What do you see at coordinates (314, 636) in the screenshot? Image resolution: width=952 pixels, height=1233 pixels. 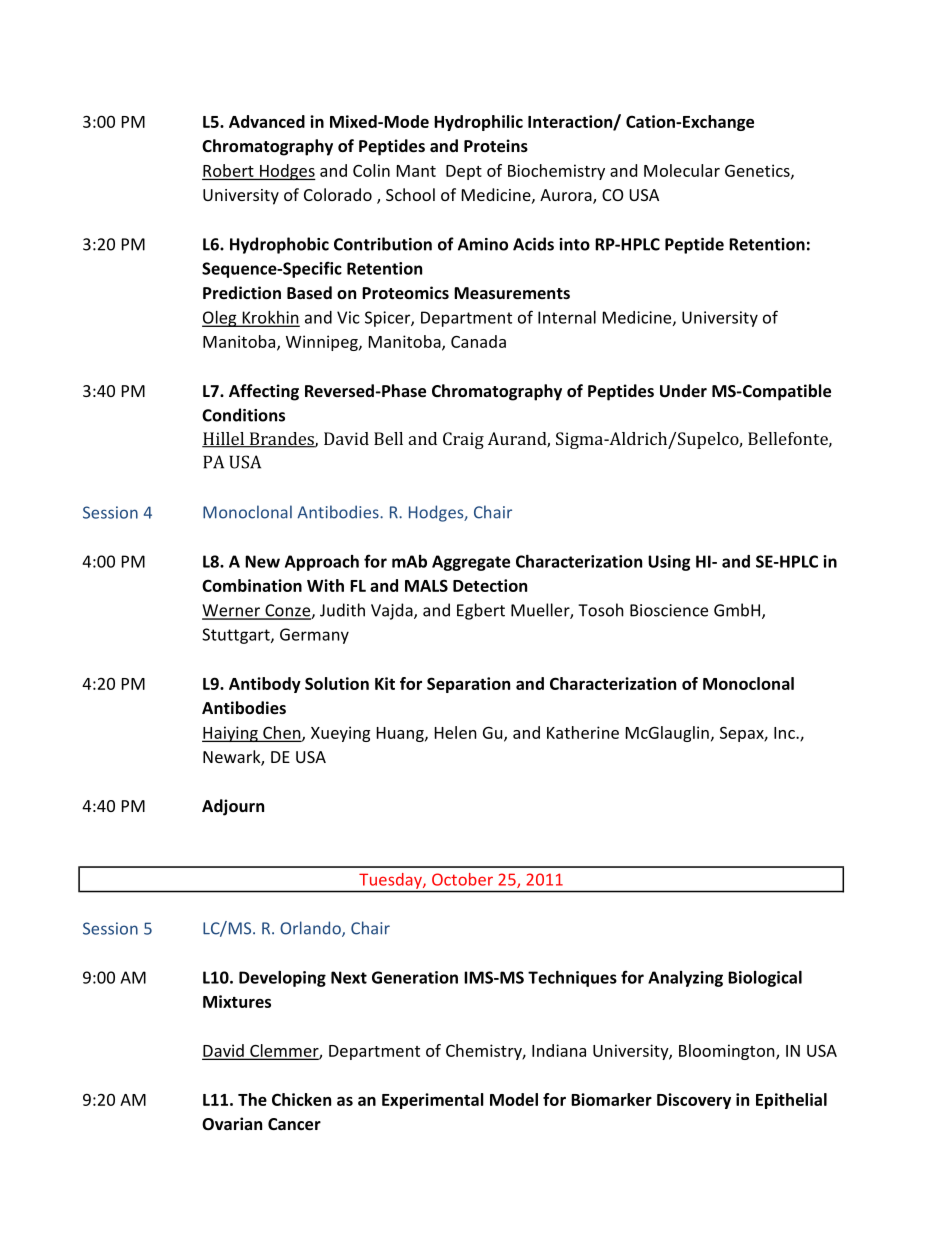 I see `Germany` at bounding box center [314, 636].
